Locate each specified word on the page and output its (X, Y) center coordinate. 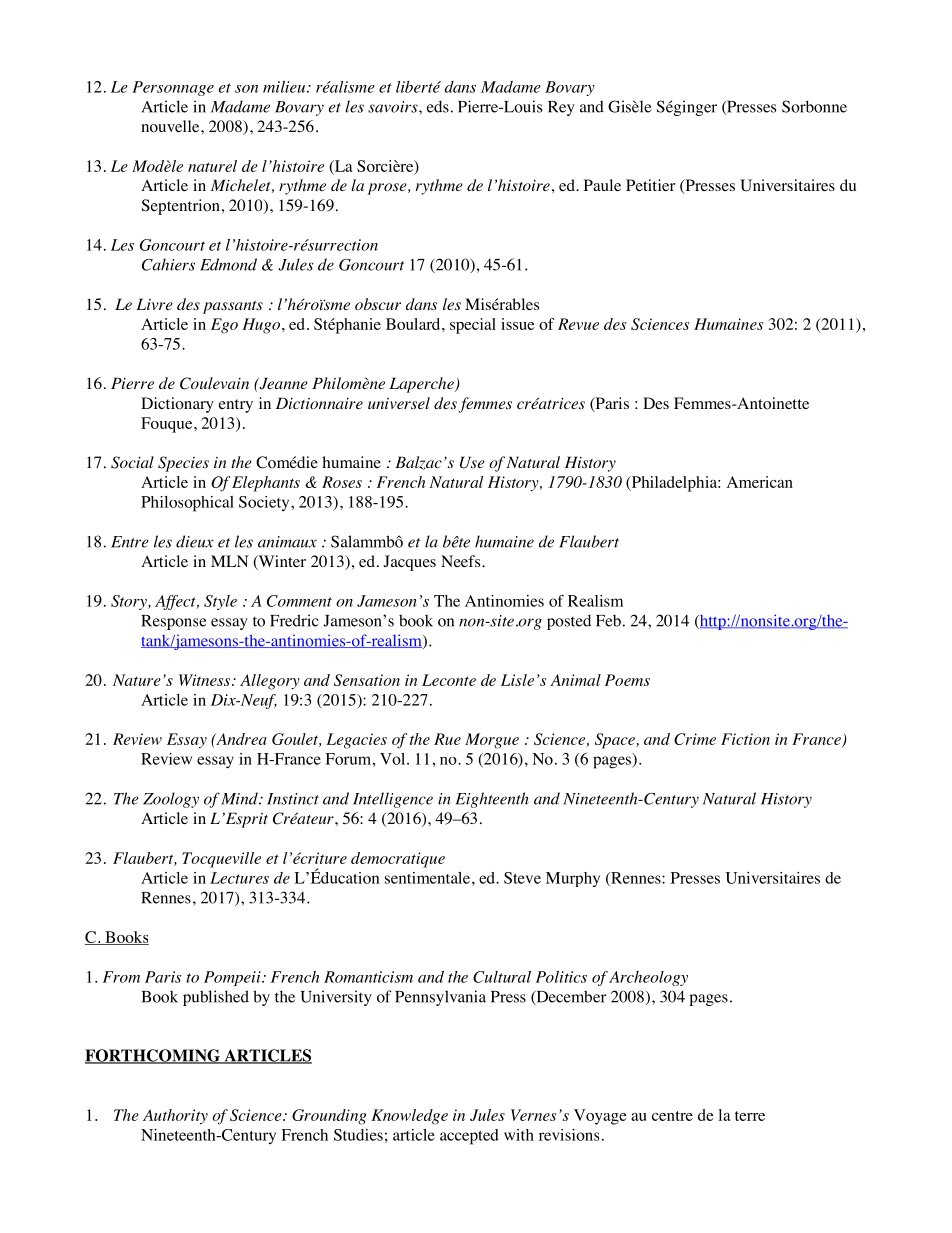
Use (472, 462)
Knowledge (409, 1117)
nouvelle (171, 126)
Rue (447, 739)
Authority (175, 1117)
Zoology (171, 800)
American (759, 482)
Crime (695, 739)
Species (183, 464)
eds (438, 106)
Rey (561, 108)
